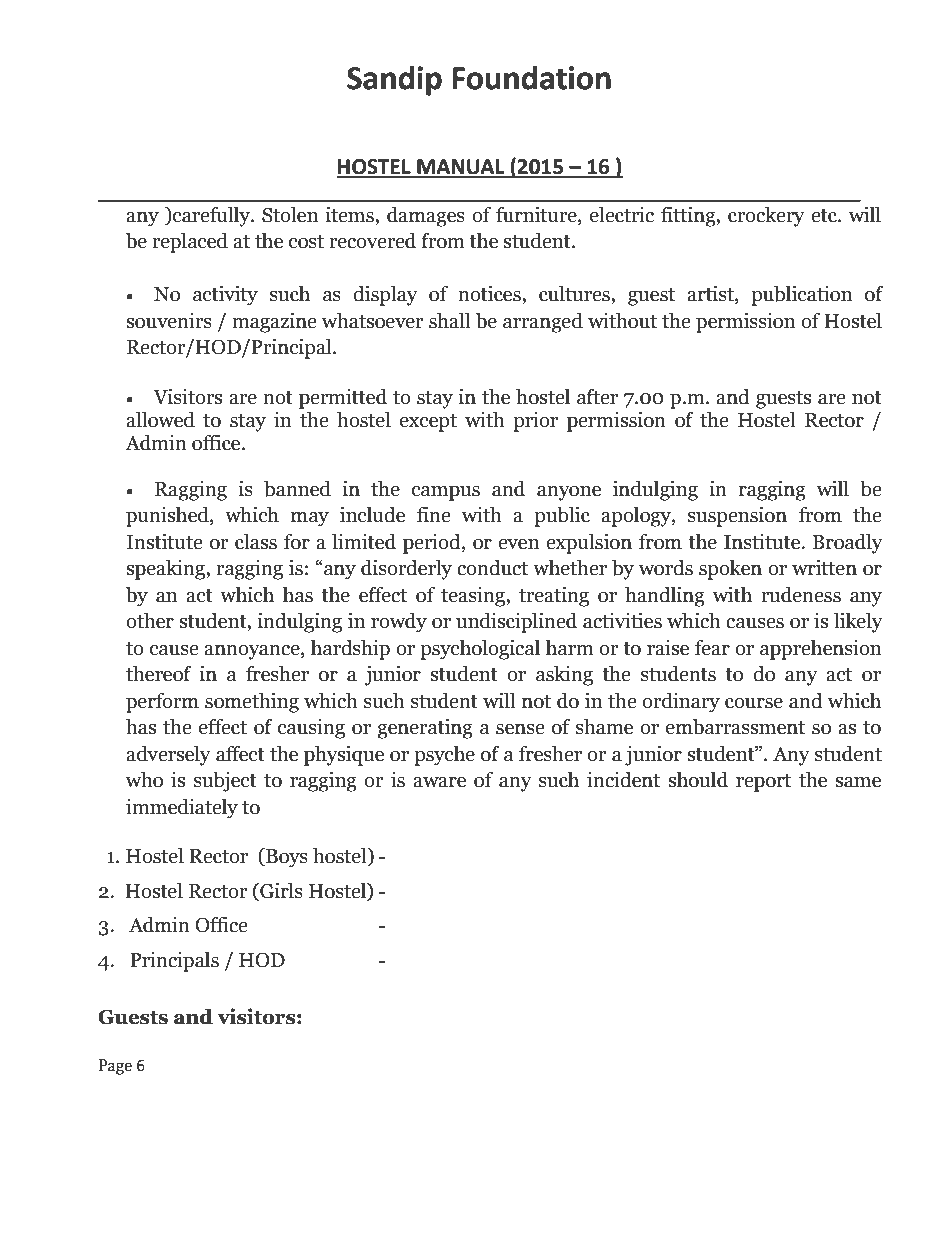 The width and height of the page is (952, 1233). Describe the element at coordinates (160, 420) in the page. I see `allowed` at that location.
